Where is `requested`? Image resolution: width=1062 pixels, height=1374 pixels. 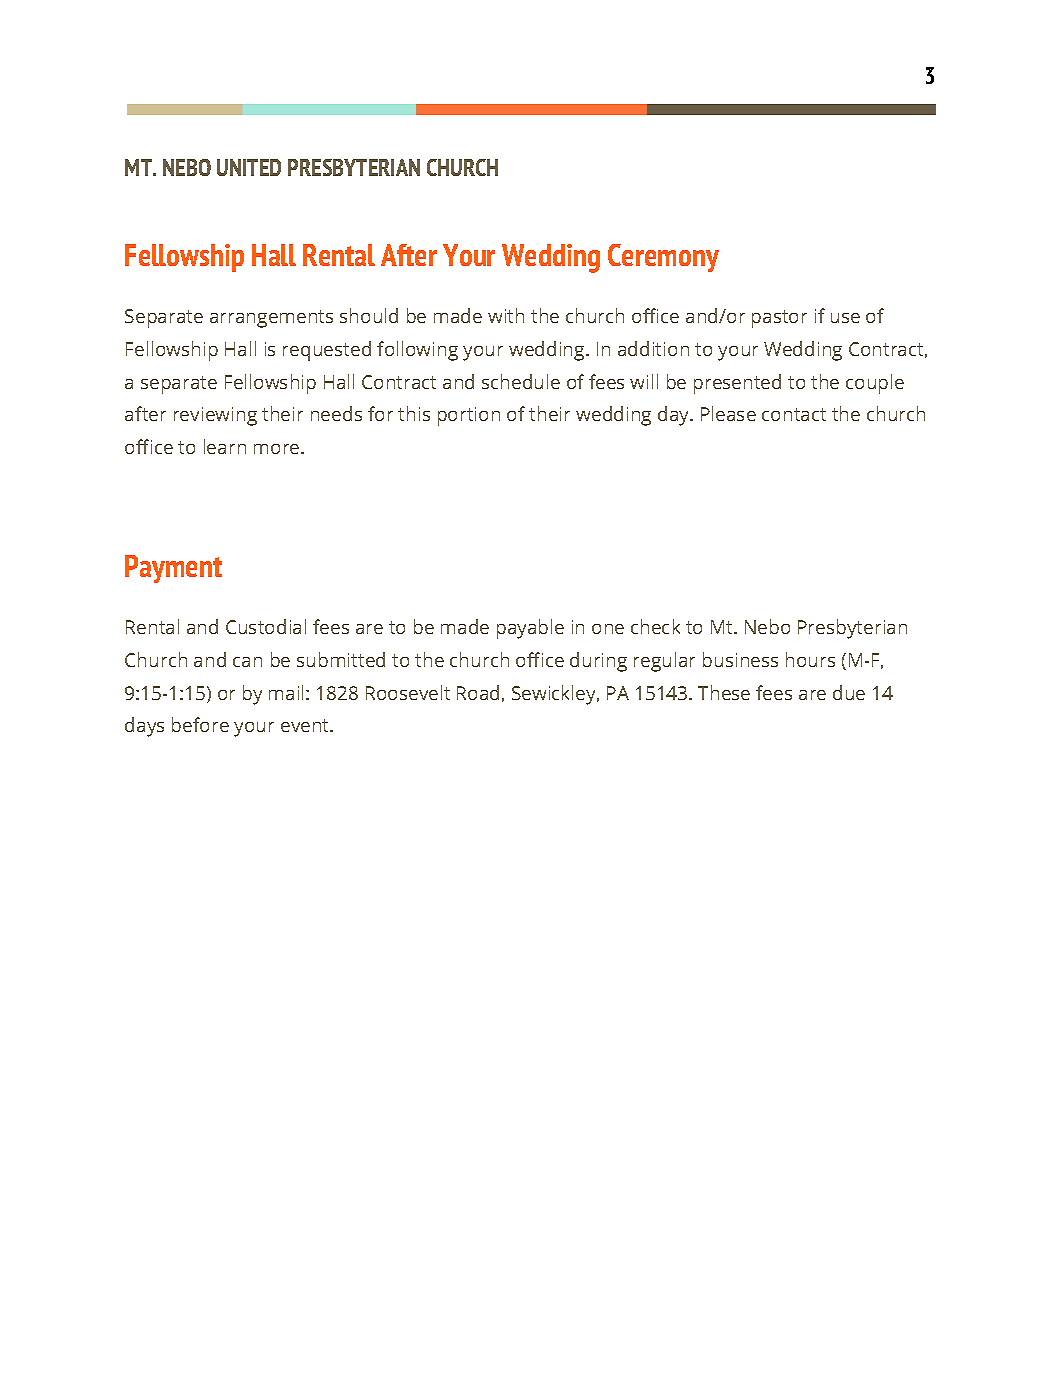 requested is located at coordinates (327, 351).
